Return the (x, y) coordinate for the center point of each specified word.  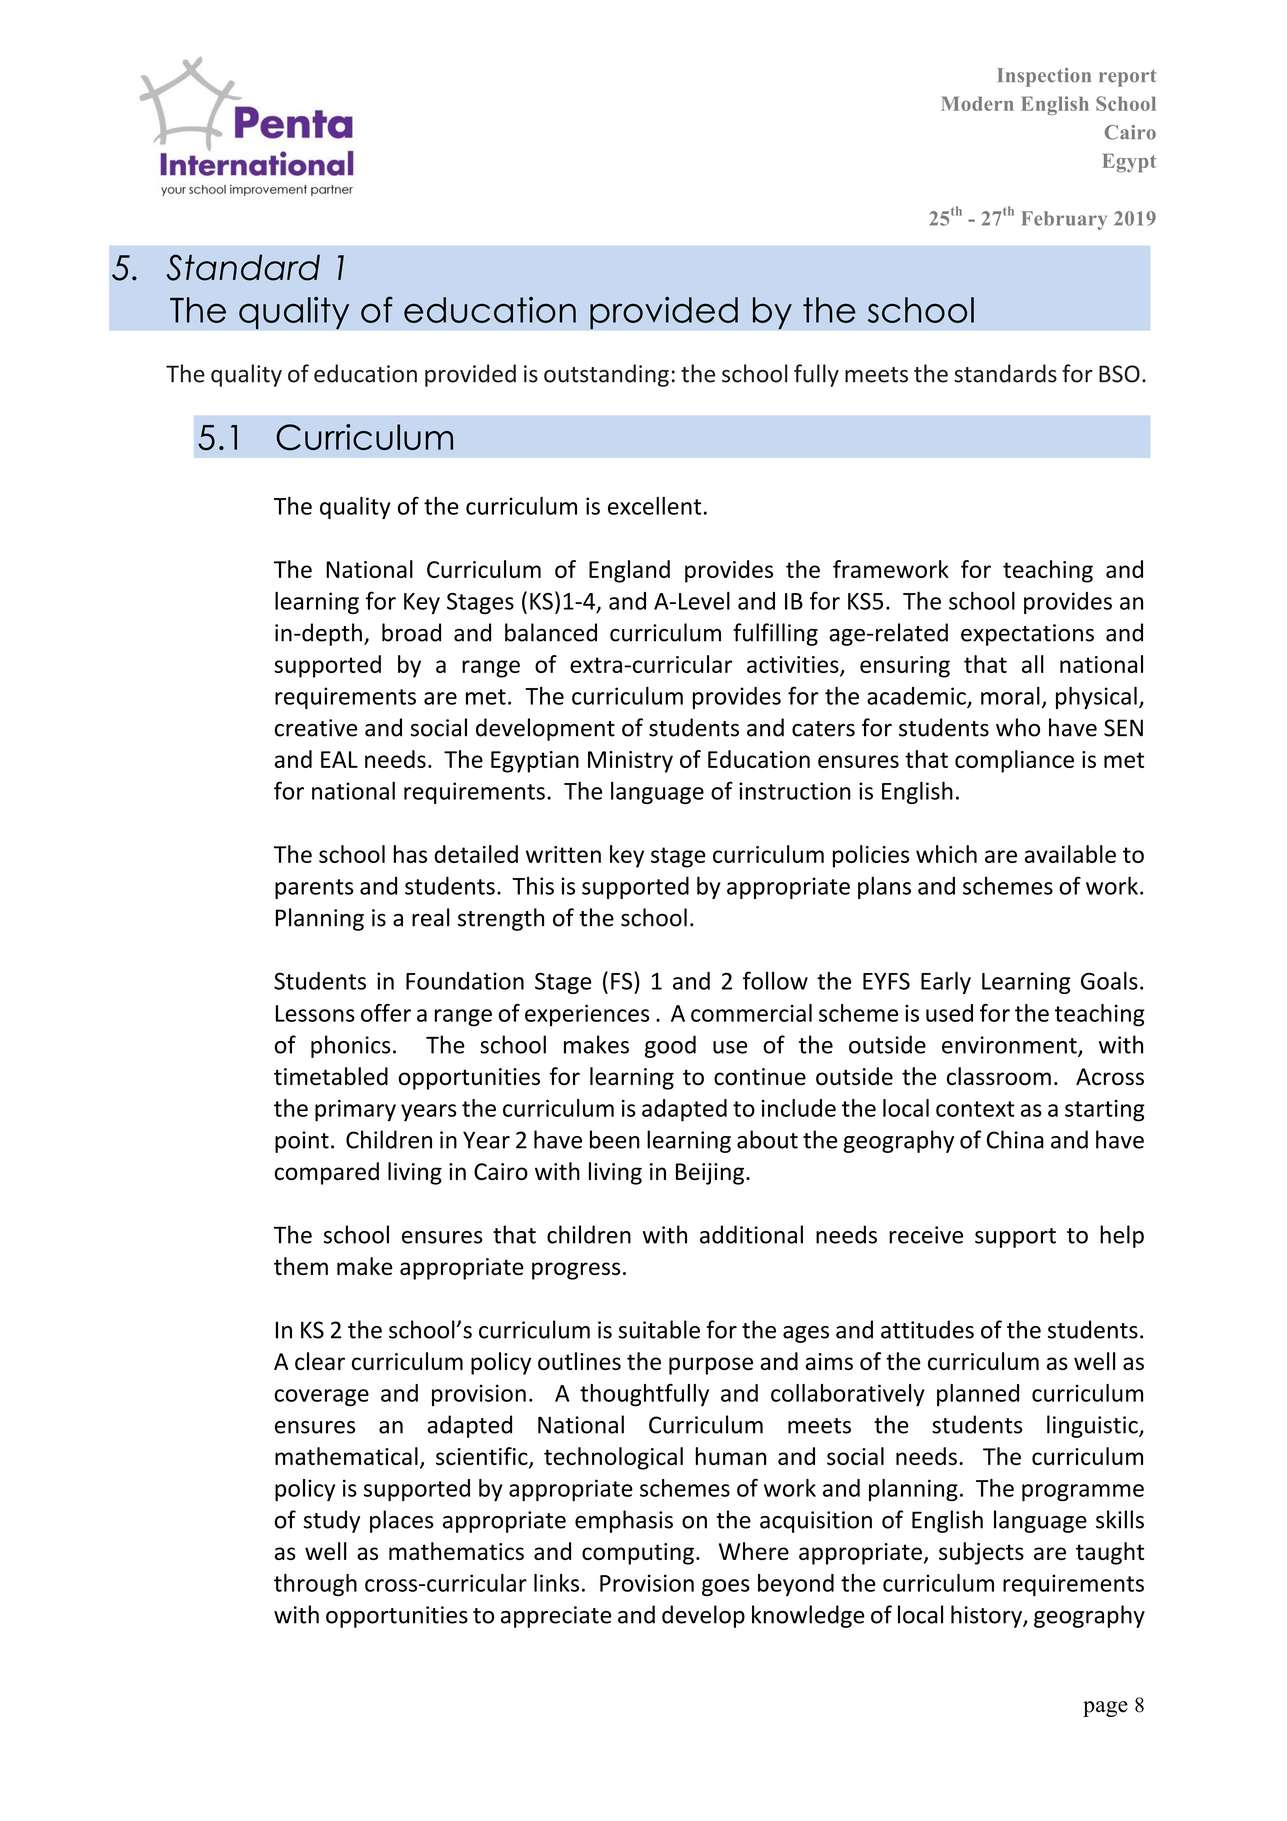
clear (320, 1361)
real (431, 917)
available (1070, 854)
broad (411, 632)
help (1122, 1236)
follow (775, 980)
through (315, 1585)
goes (726, 1587)
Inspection (1044, 77)
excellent (654, 506)
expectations (1027, 635)
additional (751, 1234)
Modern (977, 103)
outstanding (606, 375)
